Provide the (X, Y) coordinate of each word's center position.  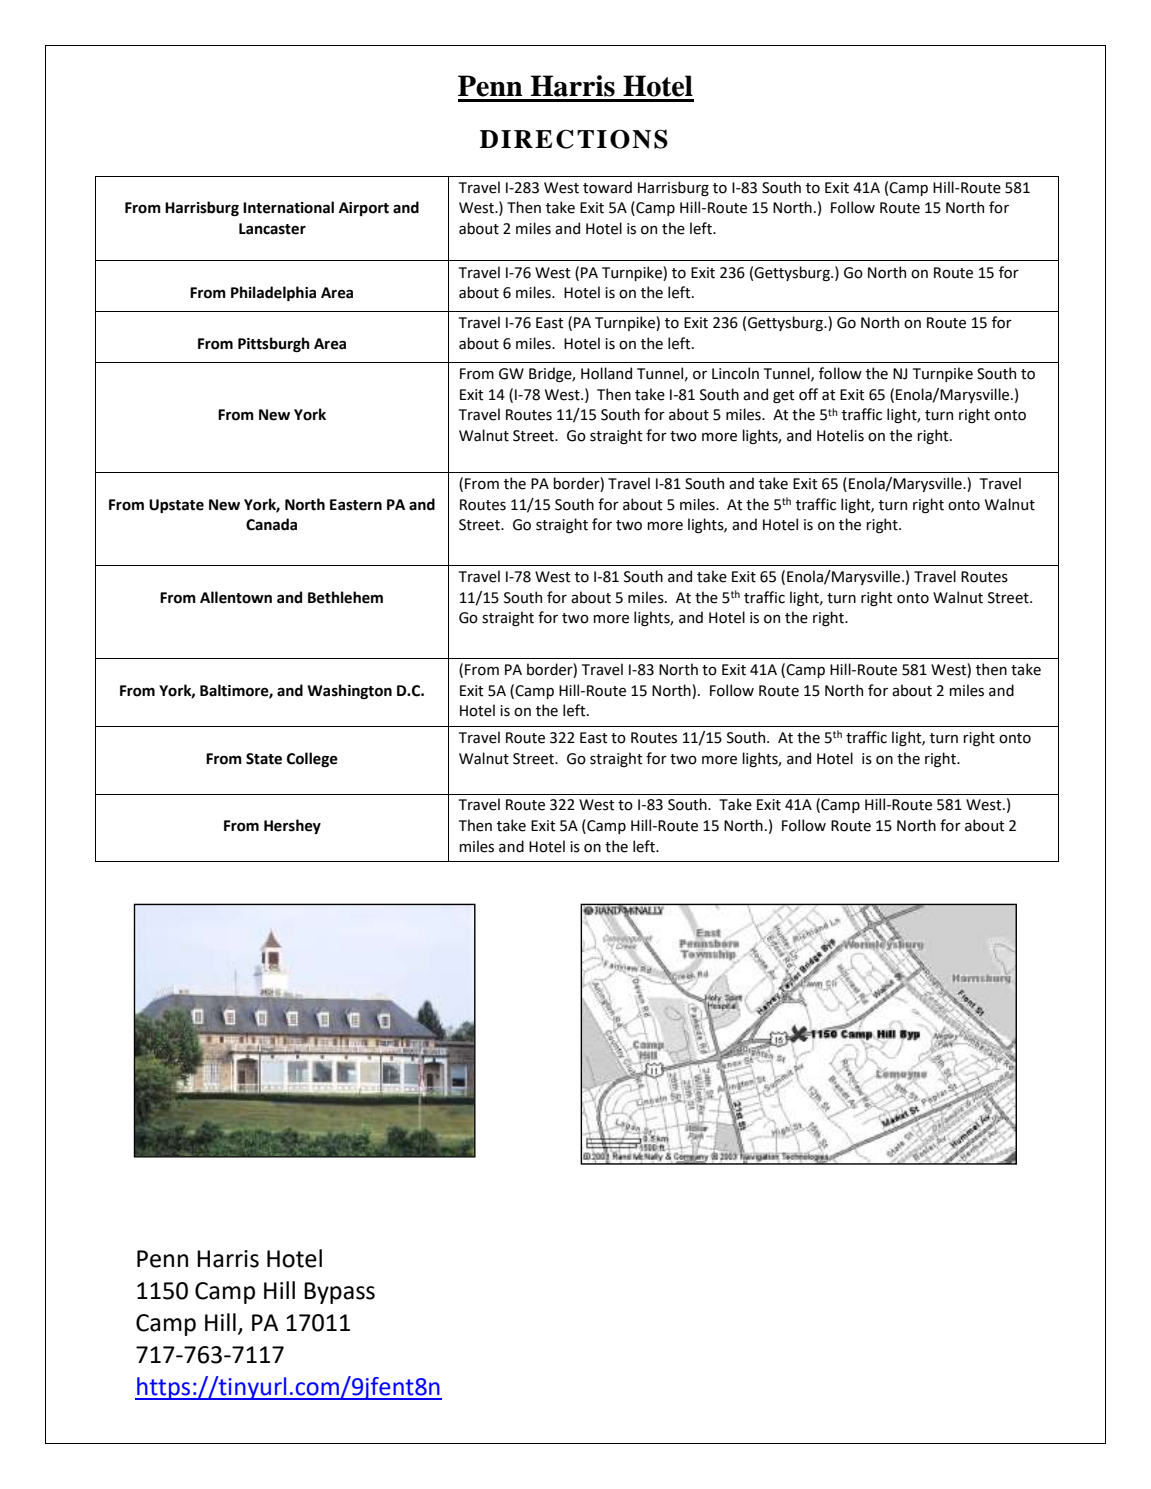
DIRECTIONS (574, 139)
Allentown (236, 597)
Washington (349, 691)
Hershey (292, 826)
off (808, 394)
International (288, 207)
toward (607, 187)
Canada (271, 524)
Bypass (339, 1293)
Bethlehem (345, 597)
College (312, 759)
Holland (606, 373)
